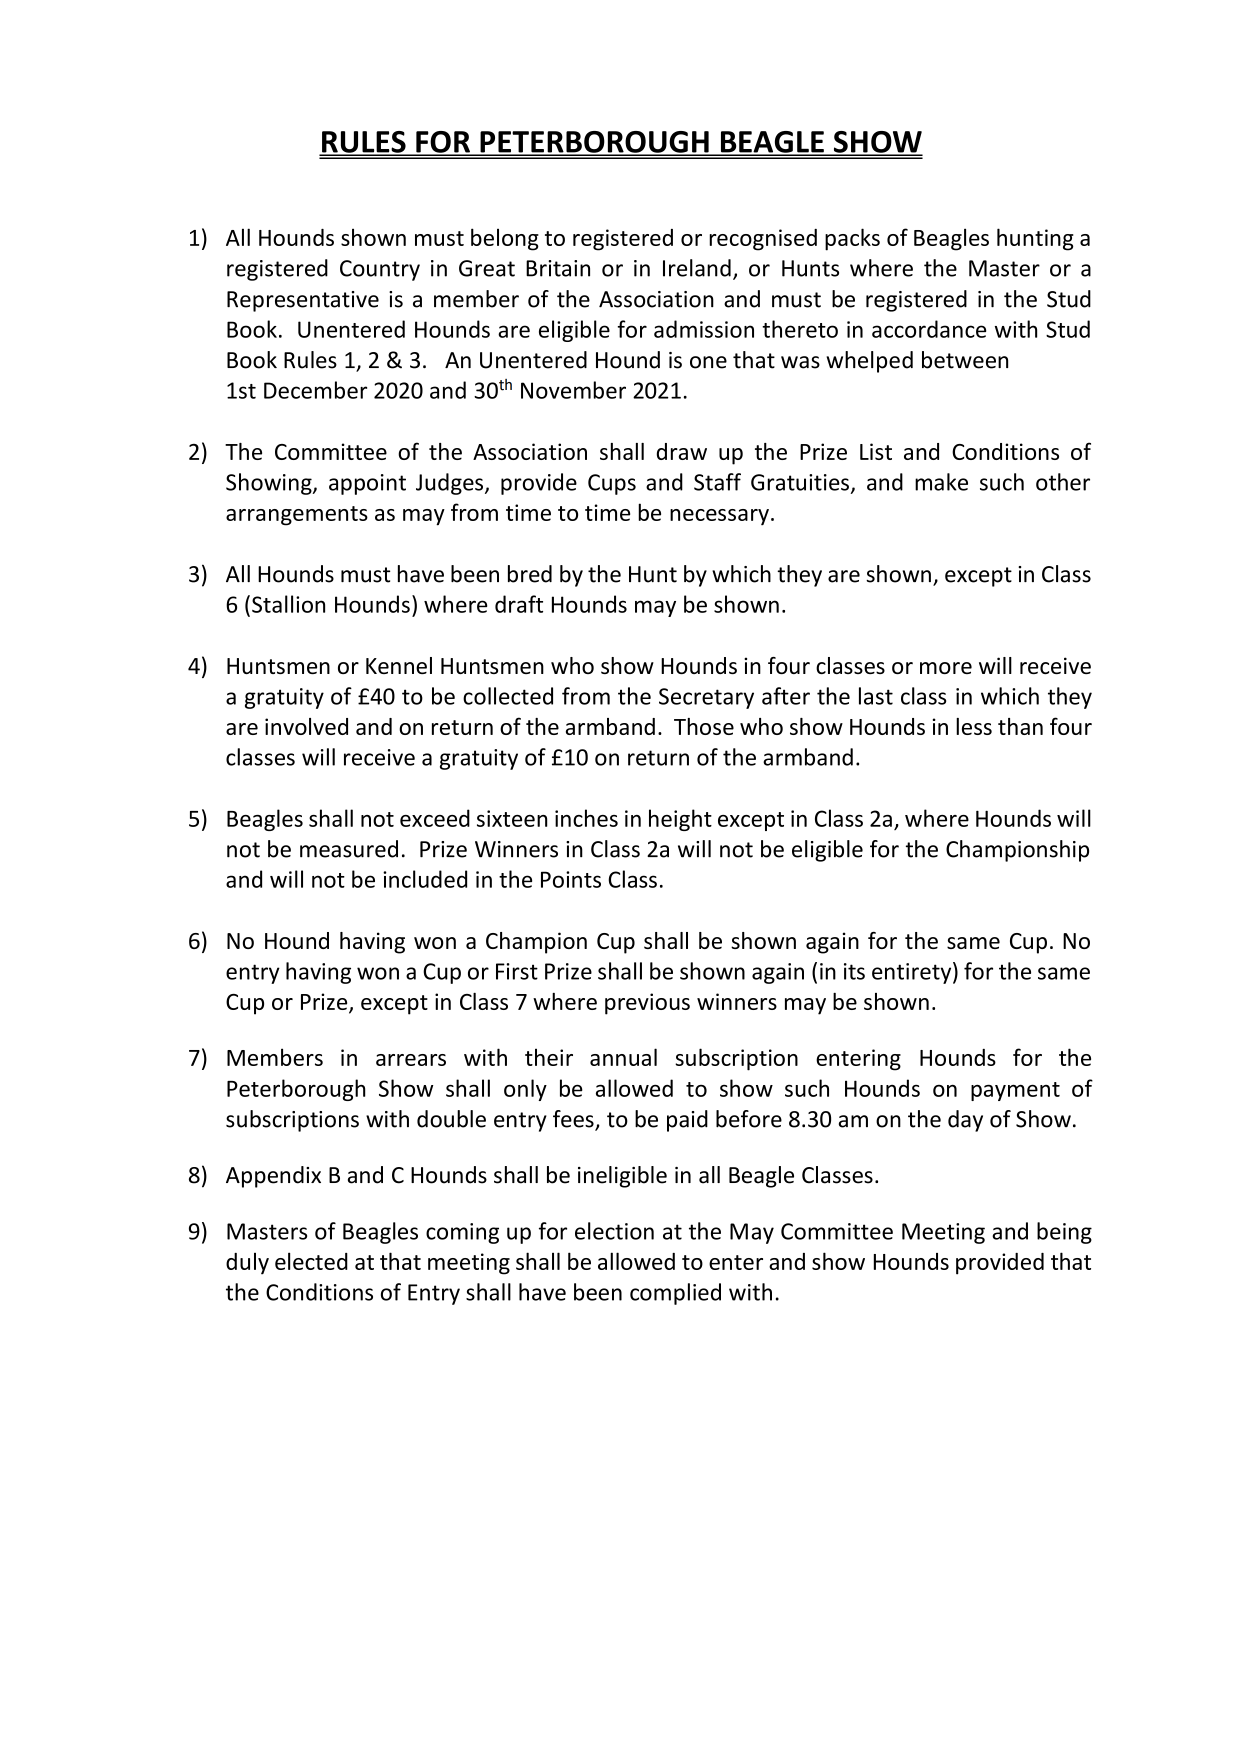 The height and width of the screenshot is (1756, 1242). I want to click on complied, so click(675, 1294).
